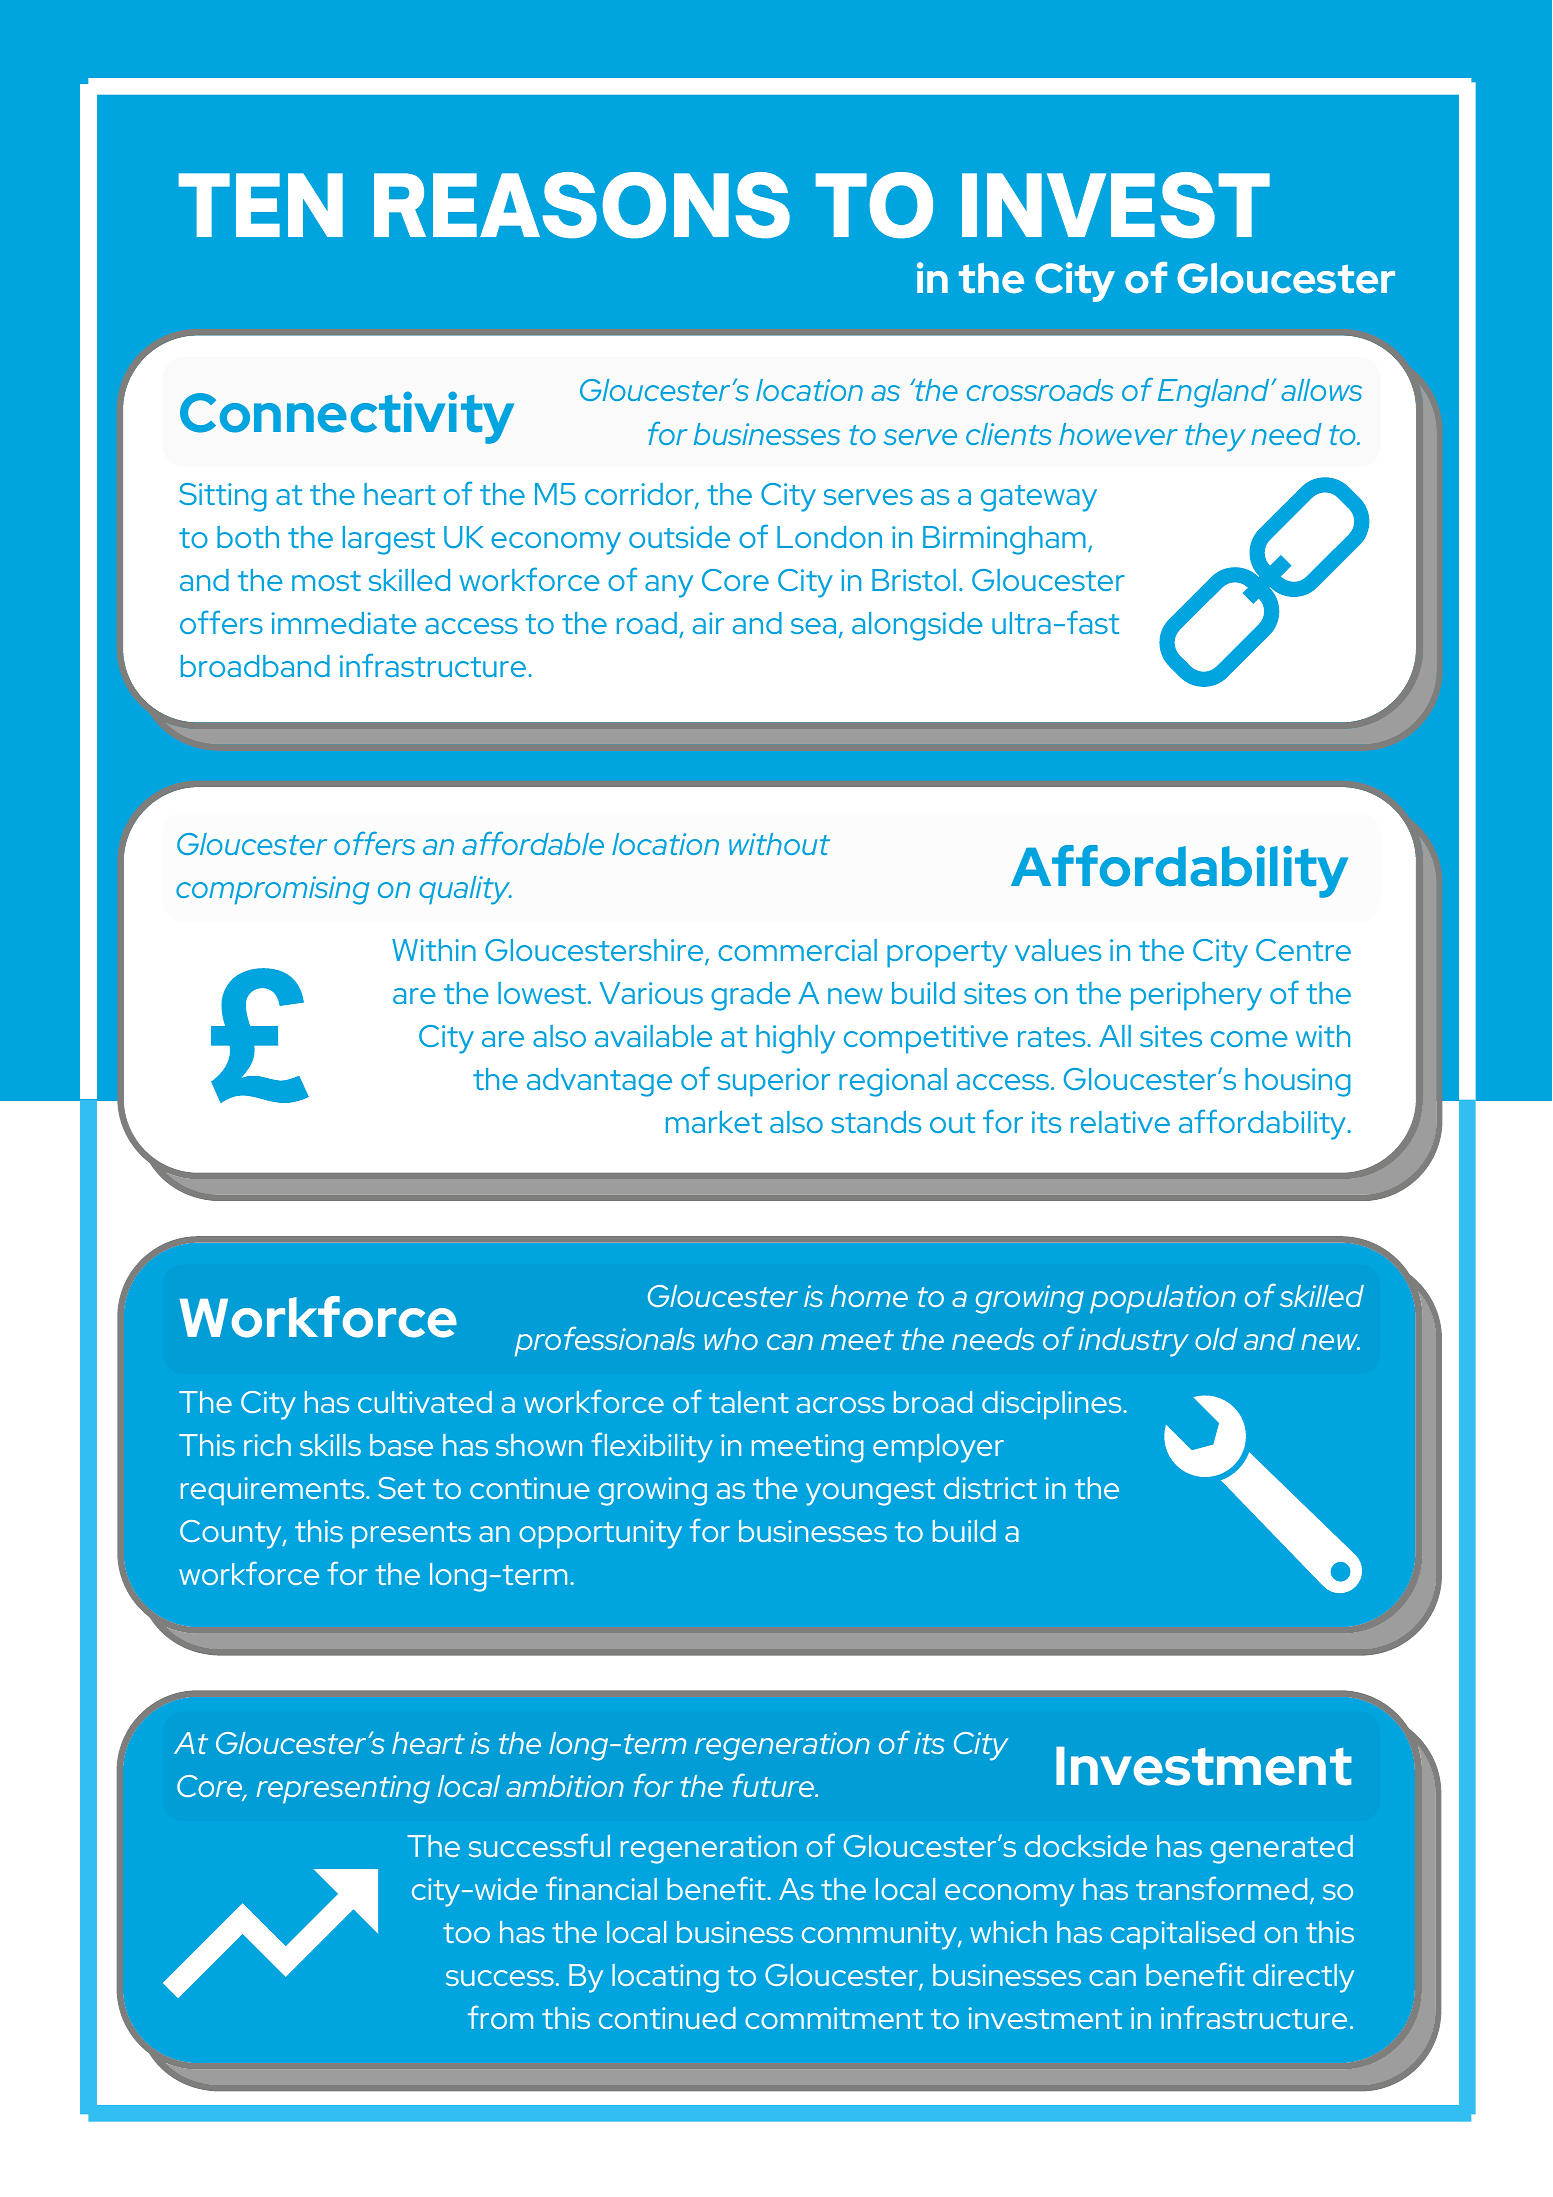  I want to click on superior, so click(774, 1082).
